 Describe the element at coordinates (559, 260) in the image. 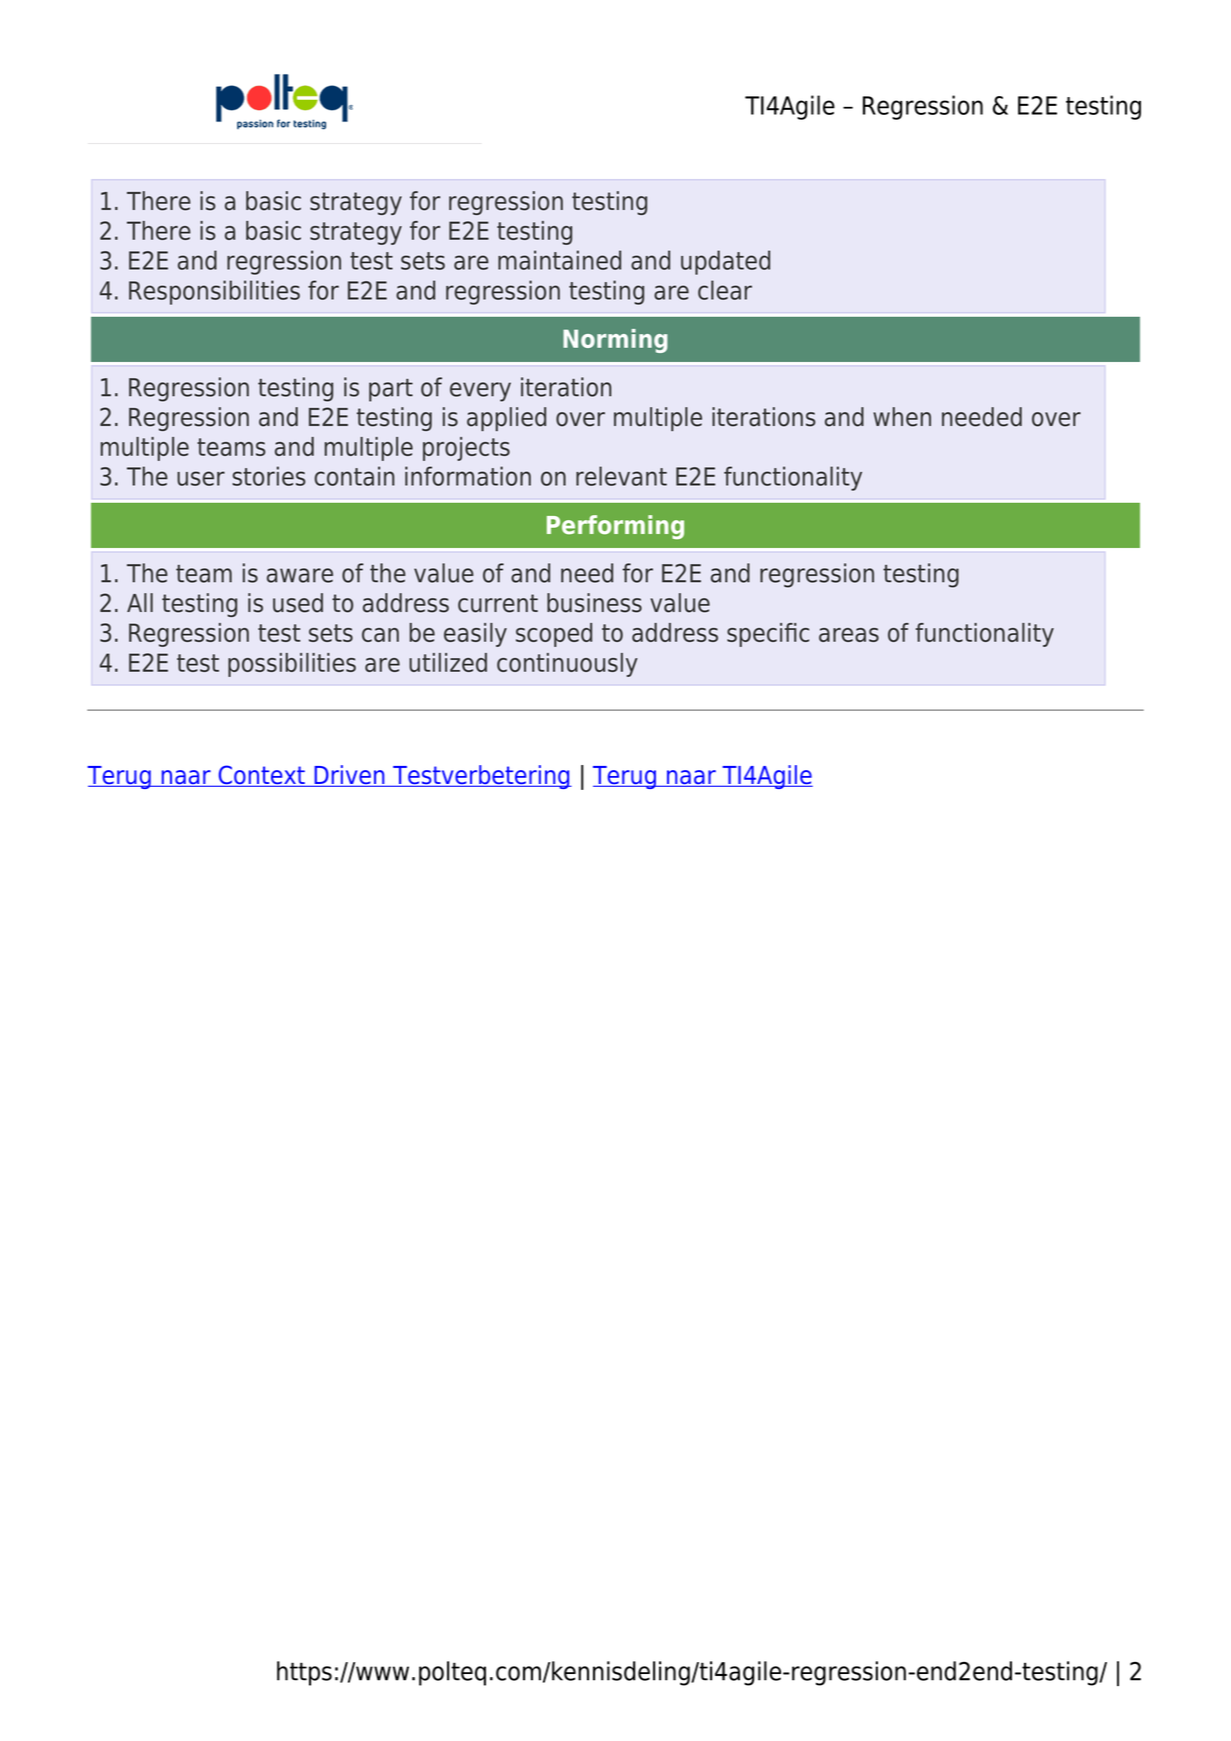

I see `maintained` at that location.
